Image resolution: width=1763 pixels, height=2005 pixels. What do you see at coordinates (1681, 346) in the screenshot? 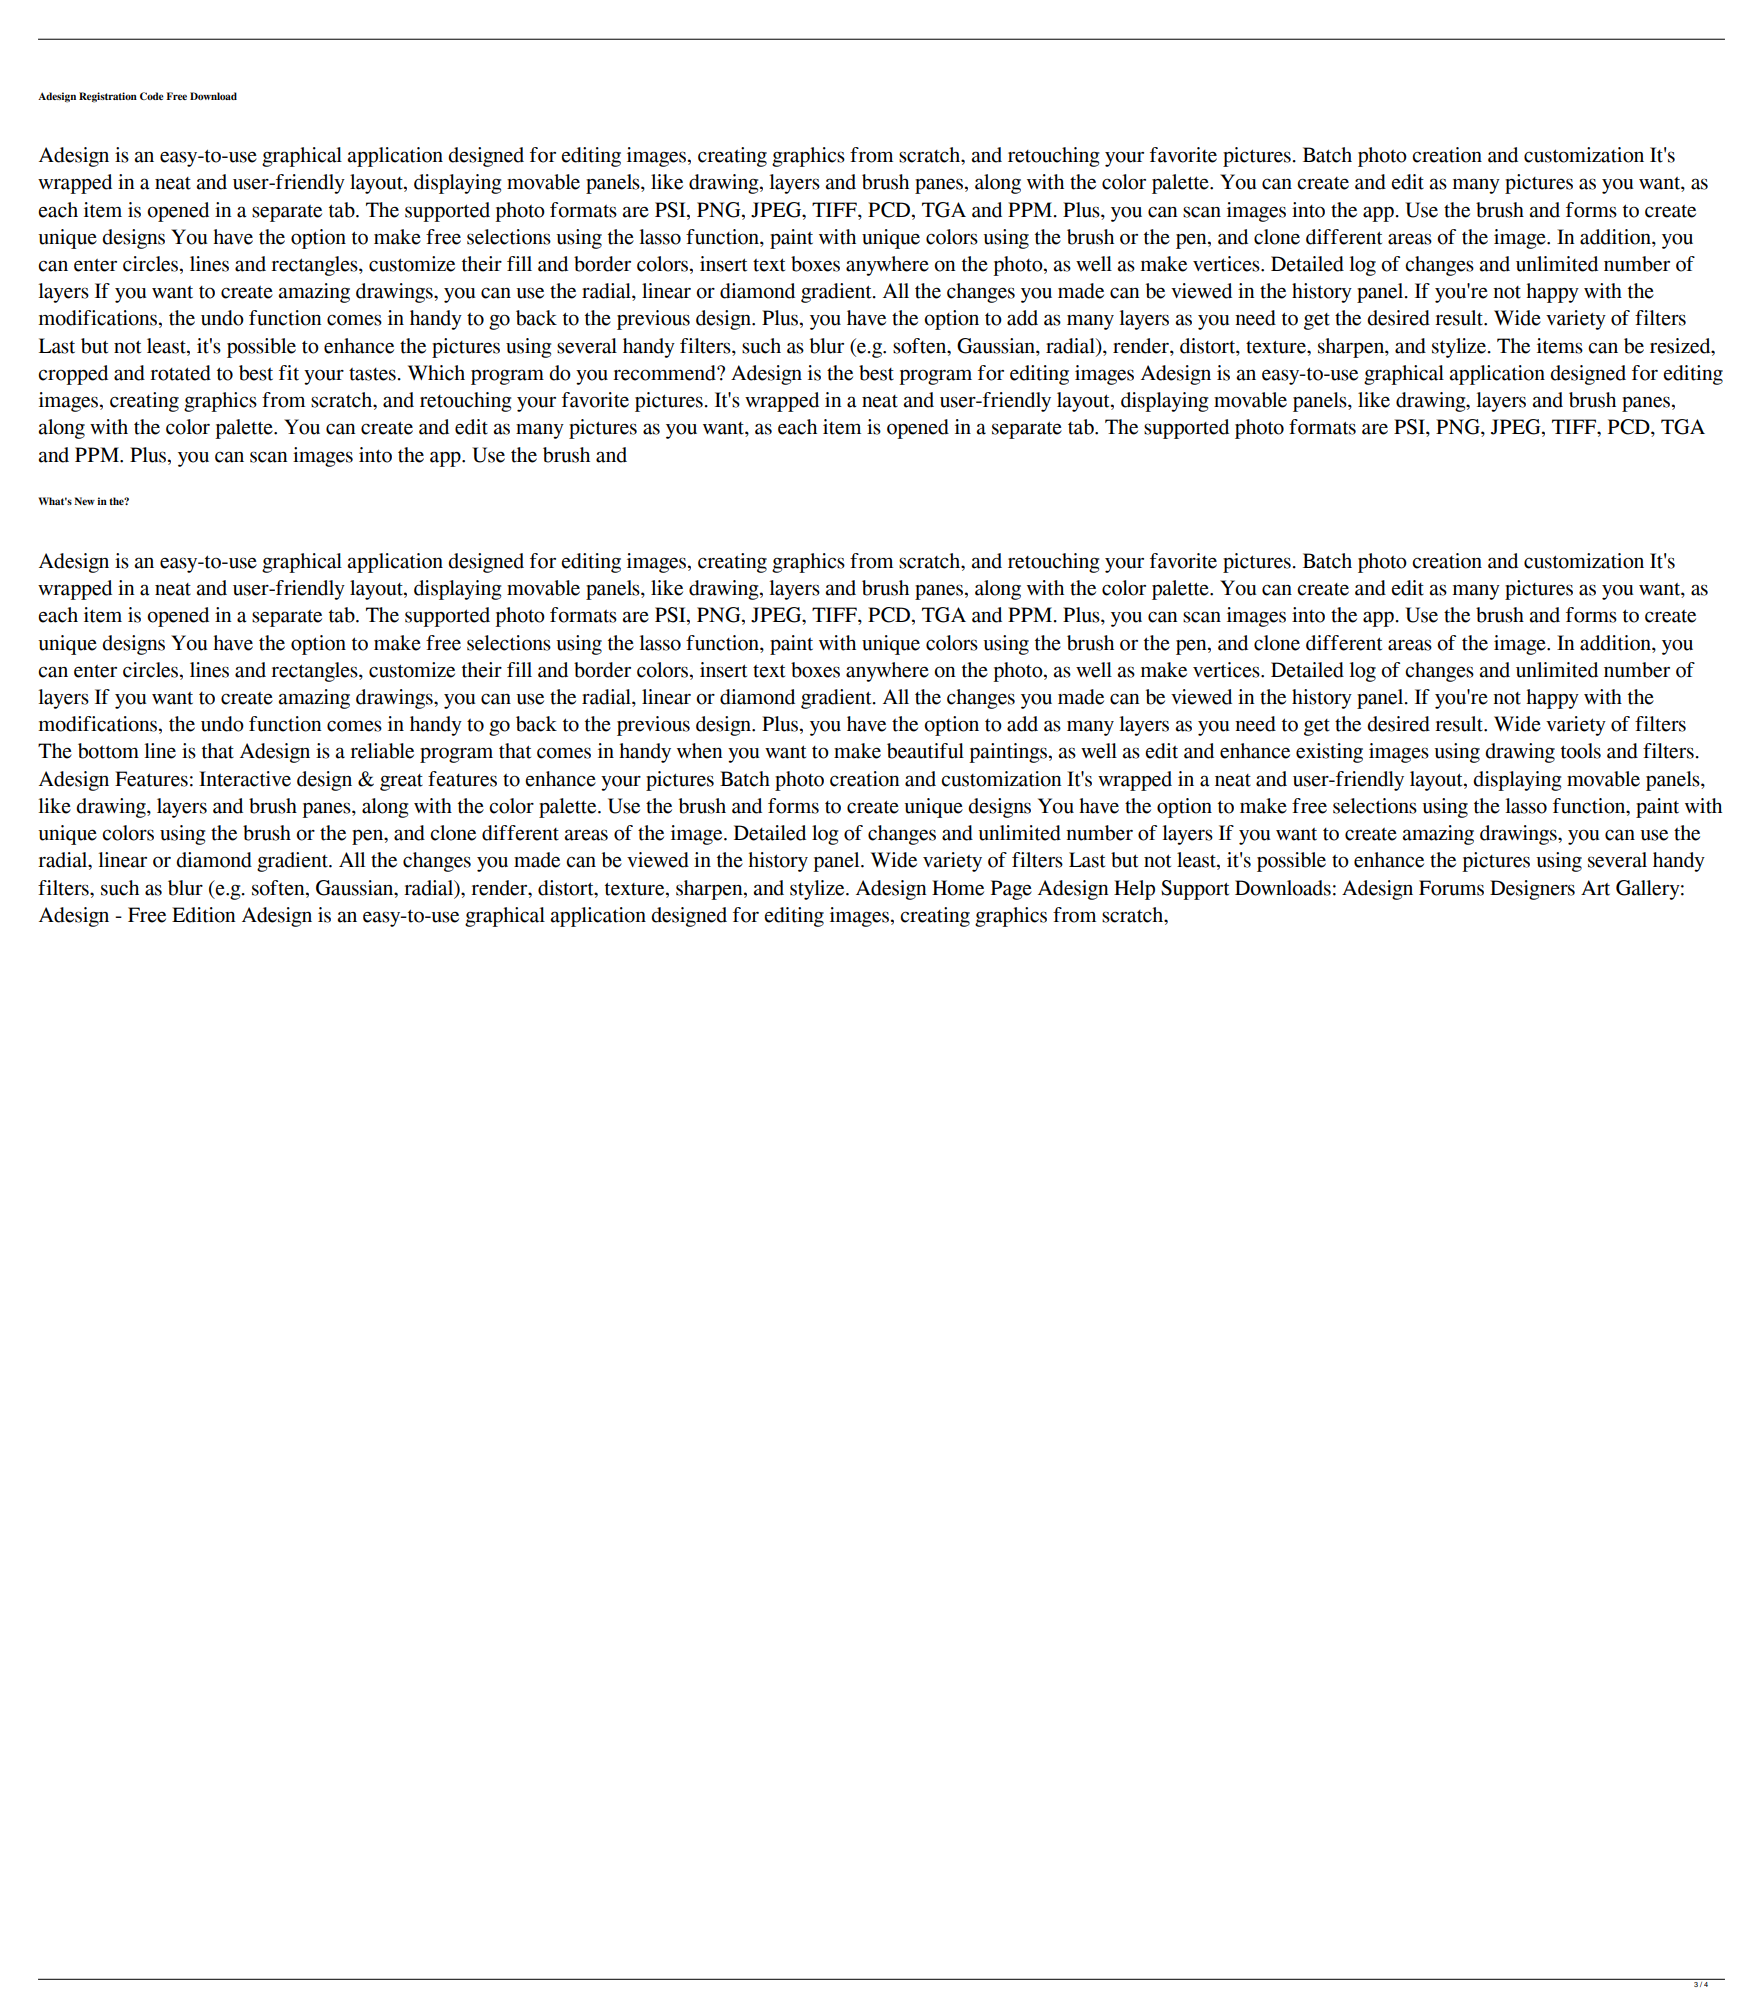
I see `resized` at bounding box center [1681, 346].
